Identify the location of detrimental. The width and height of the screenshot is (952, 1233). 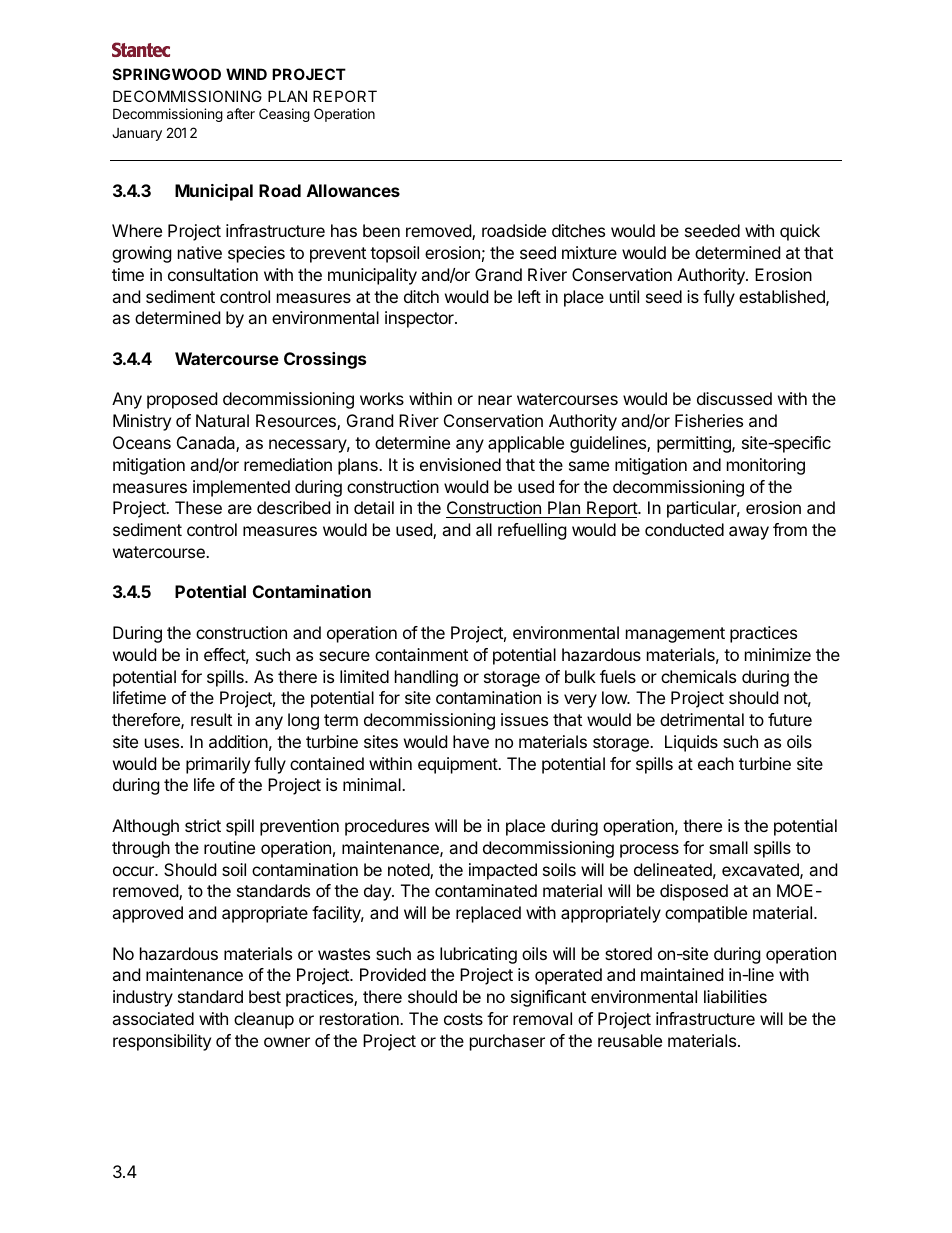
(702, 719).
